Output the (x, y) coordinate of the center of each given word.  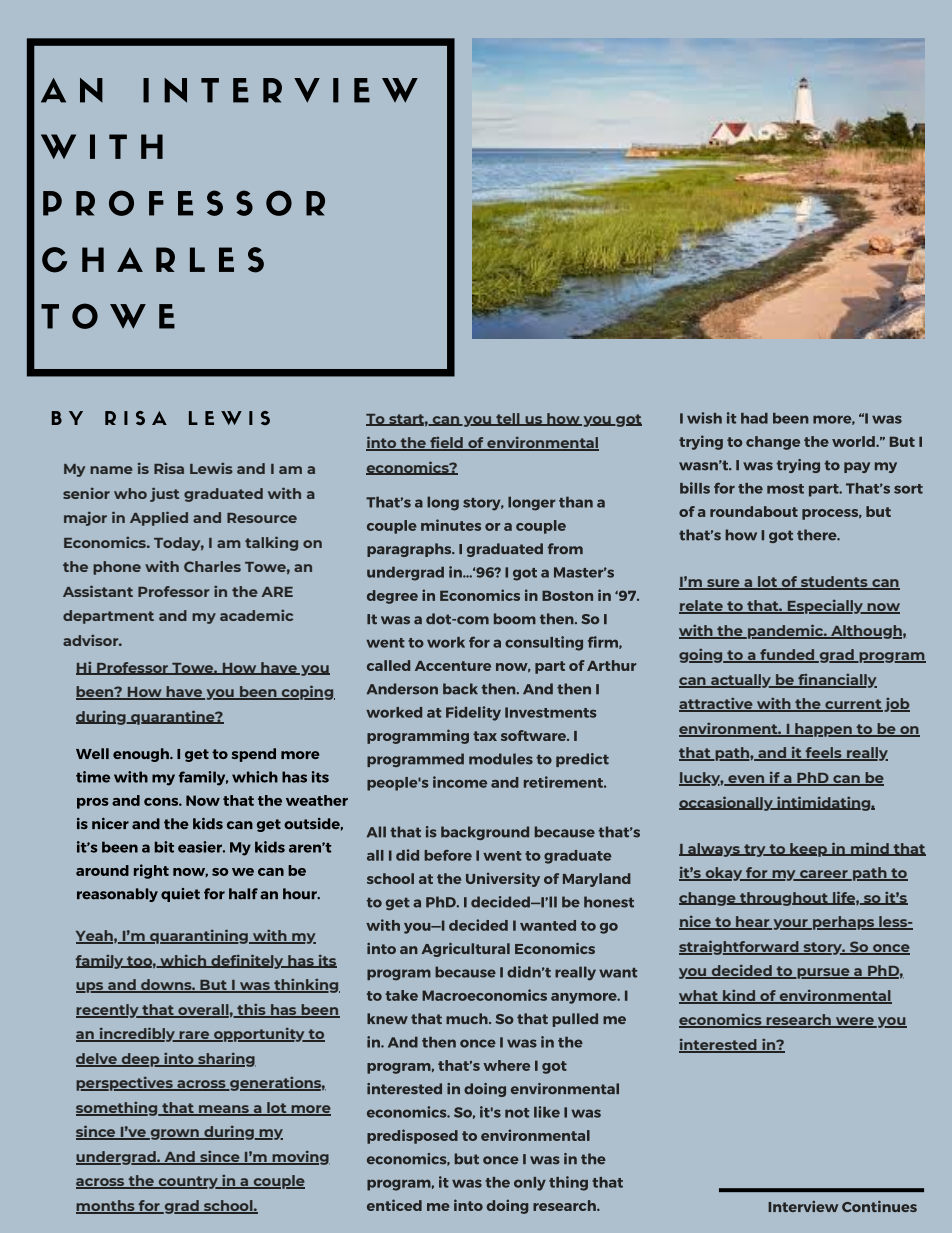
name (111, 470)
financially (836, 681)
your (790, 924)
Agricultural (465, 950)
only (530, 1184)
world (854, 441)
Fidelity (473, 713)
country (188, 1182)
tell (508, 419)
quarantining (199, 936)
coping (307, 692)
